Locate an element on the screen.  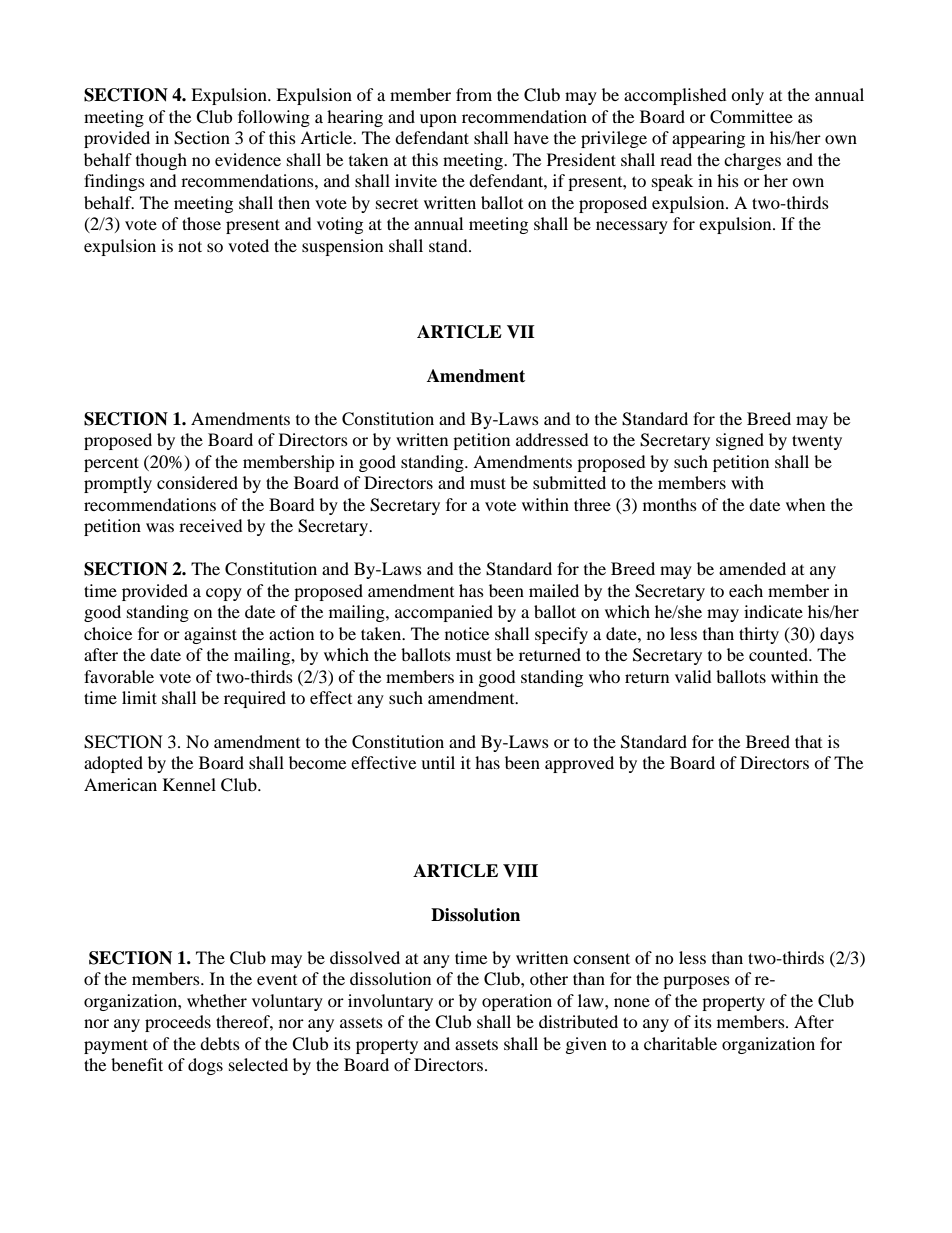
upon is located at coordinates (438, 120).
